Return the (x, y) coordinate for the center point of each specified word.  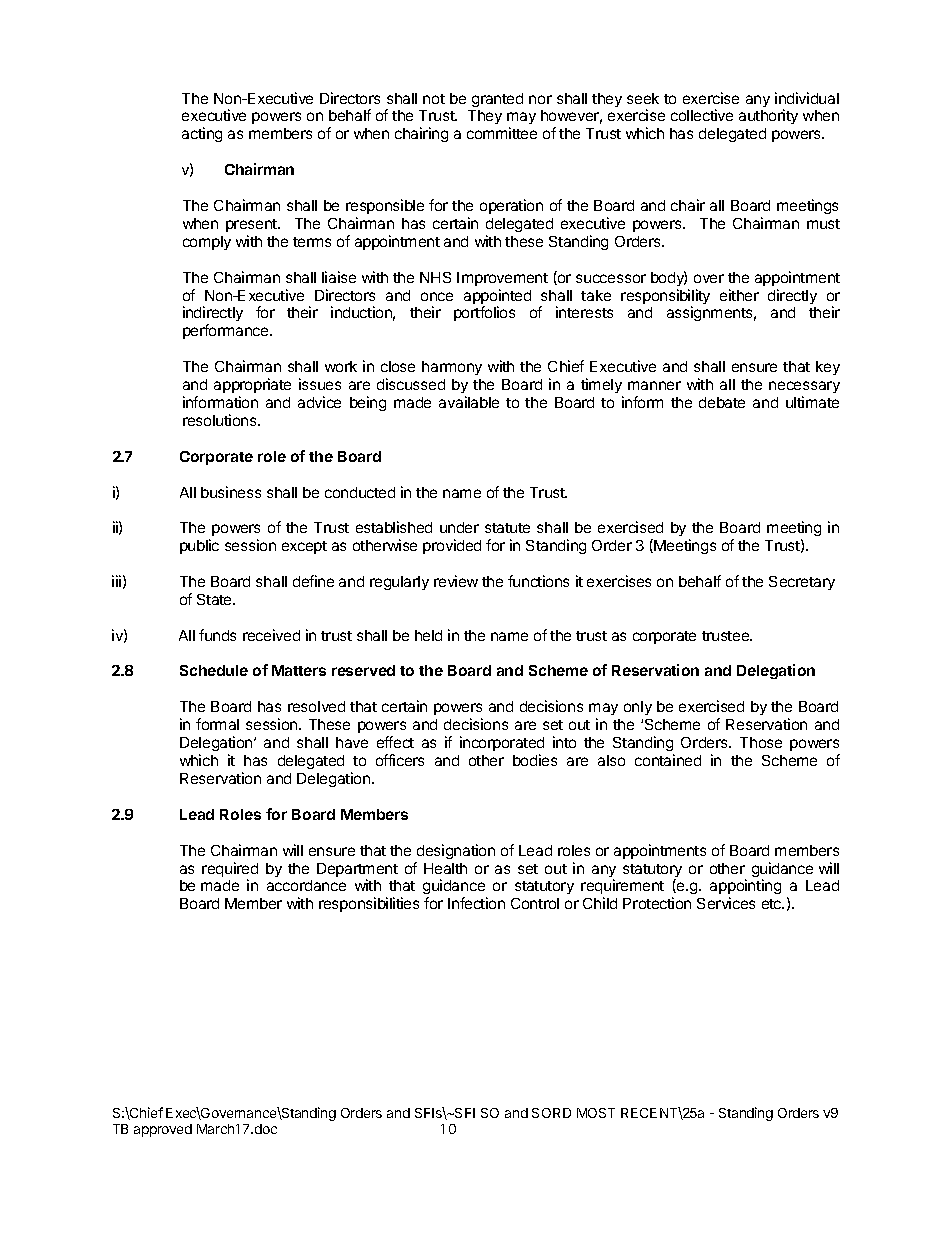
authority (768, 116)
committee (502, 133)
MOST (596, 1113)
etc (773, 904)
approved (163, 1130)
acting (202, 134)
